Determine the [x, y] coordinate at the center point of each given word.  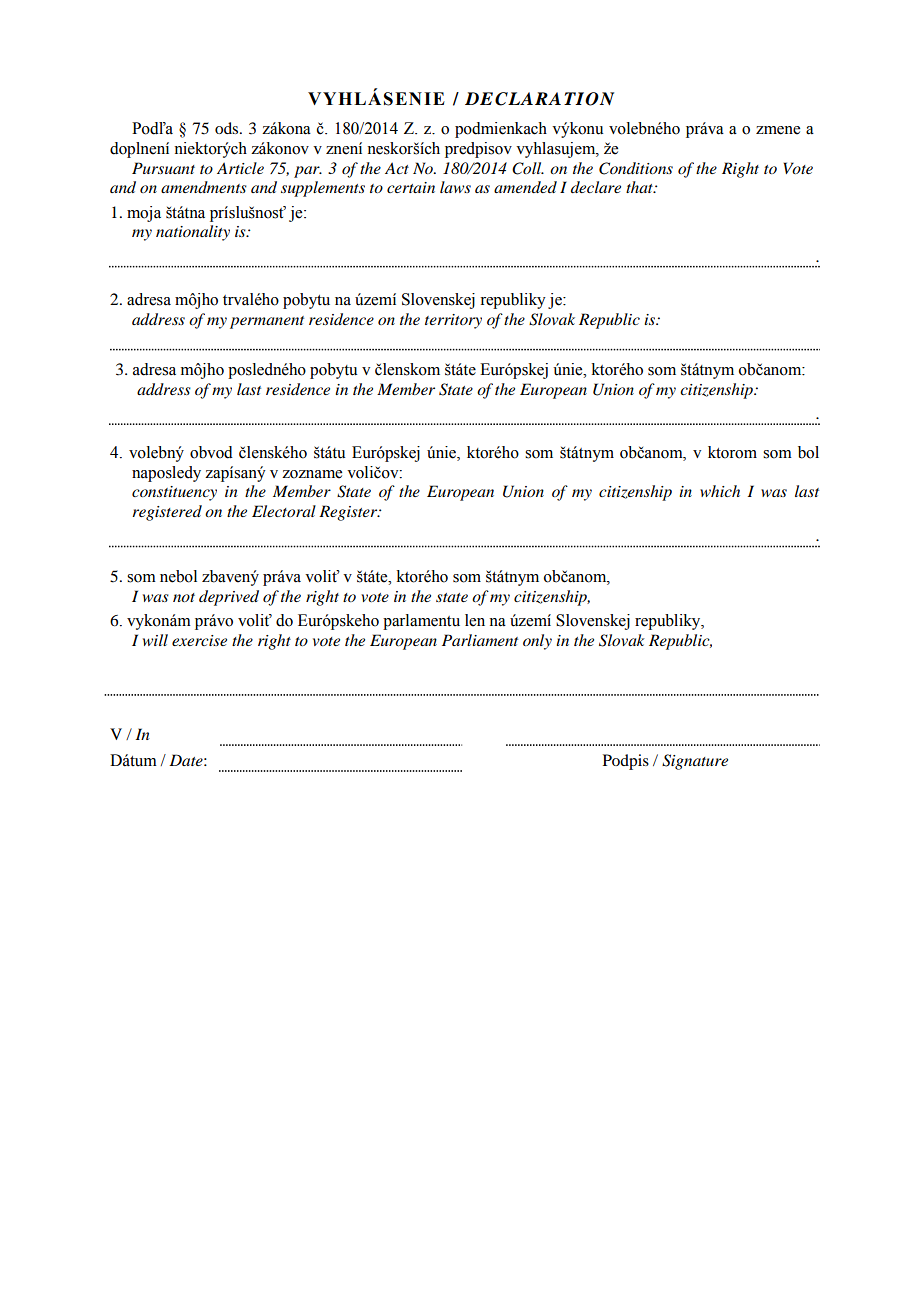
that [640, 187]
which [720, 491]
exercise [199, 640]
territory [453, 321]
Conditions [636, 168]
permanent [267, 322]
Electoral [284, 511]
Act [397, 168]
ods [228, 128]
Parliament [480, 640]
